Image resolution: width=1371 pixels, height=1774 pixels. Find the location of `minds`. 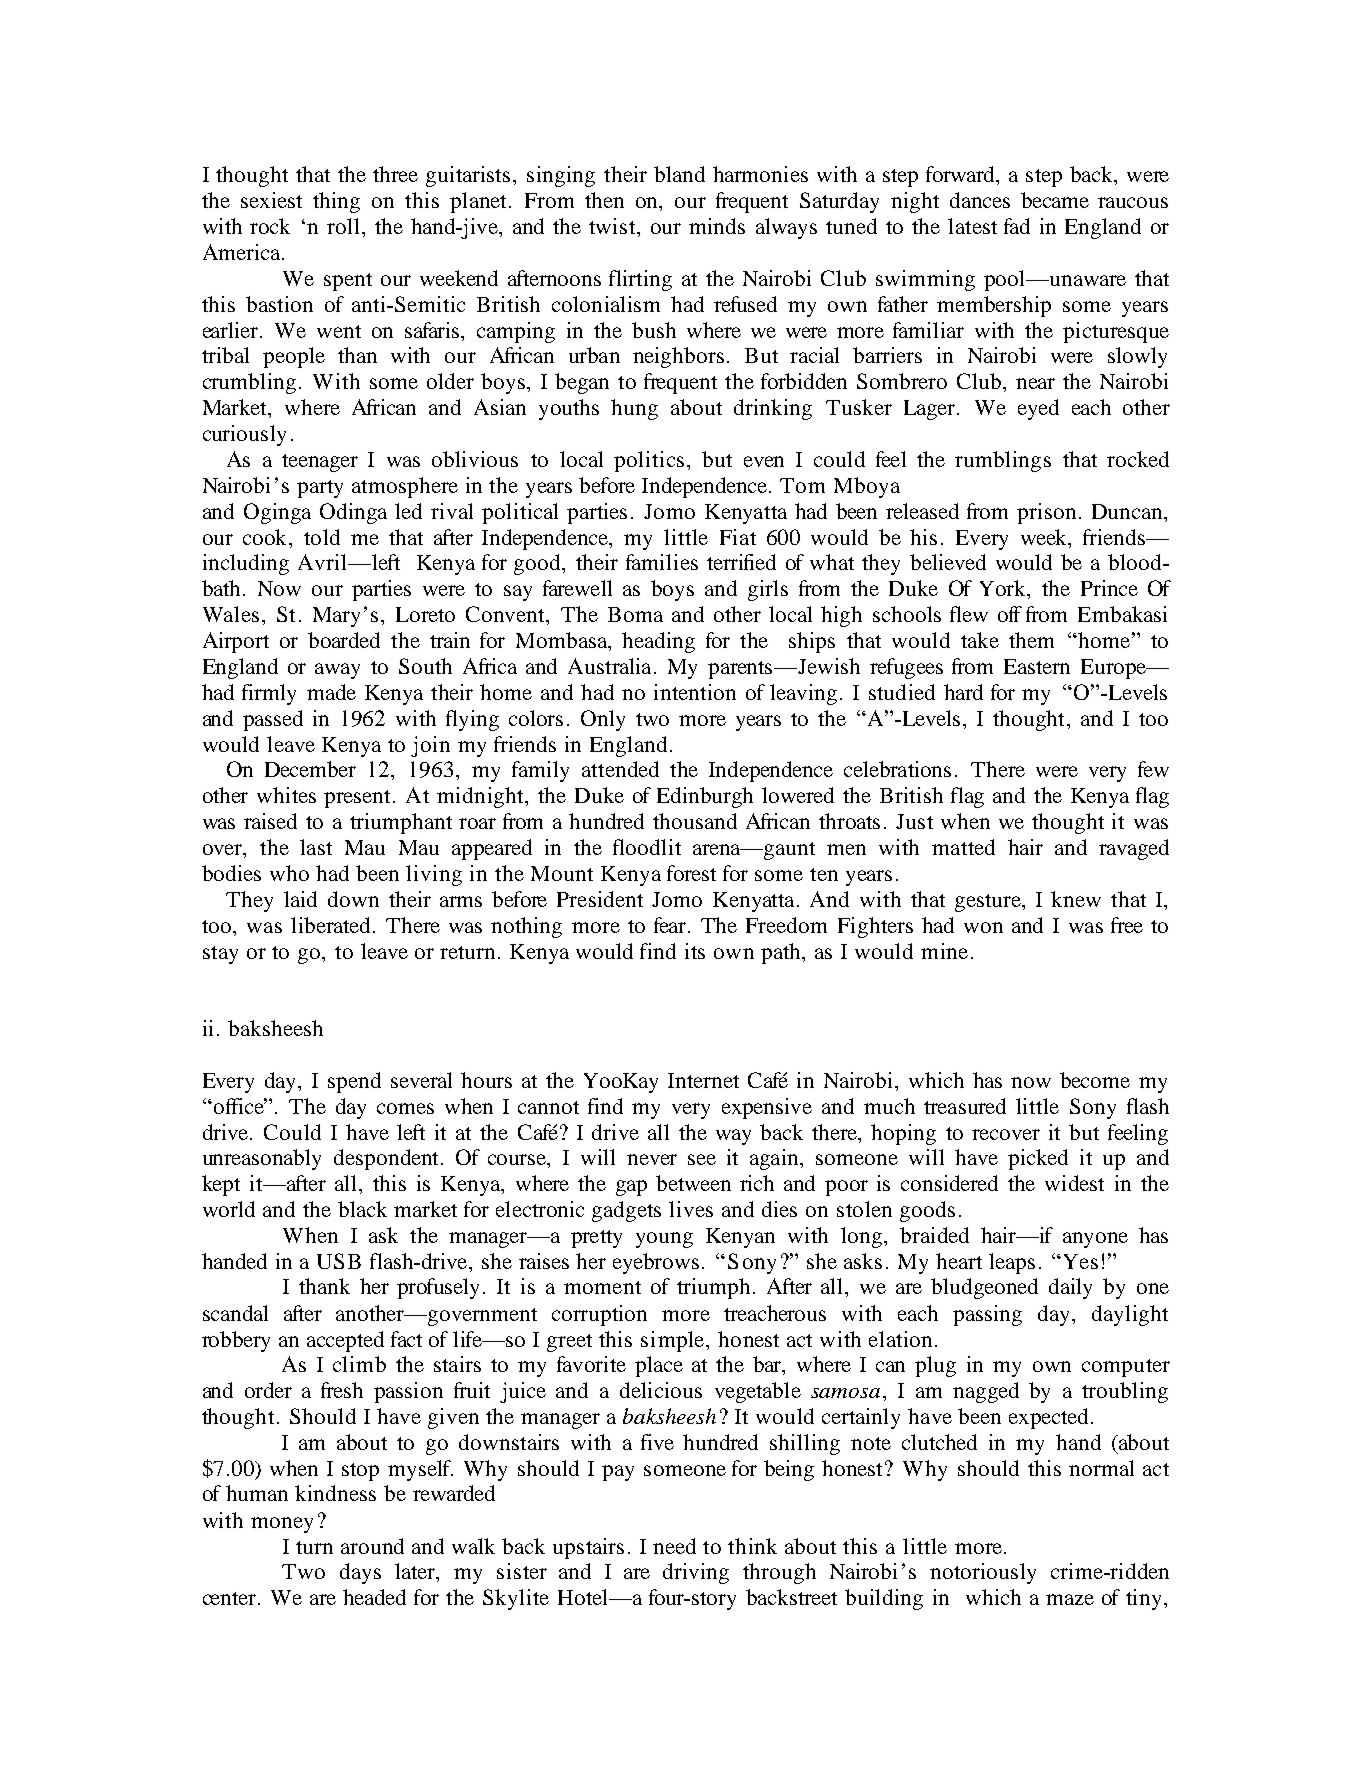

minds is located at coordinates (717, 226).
